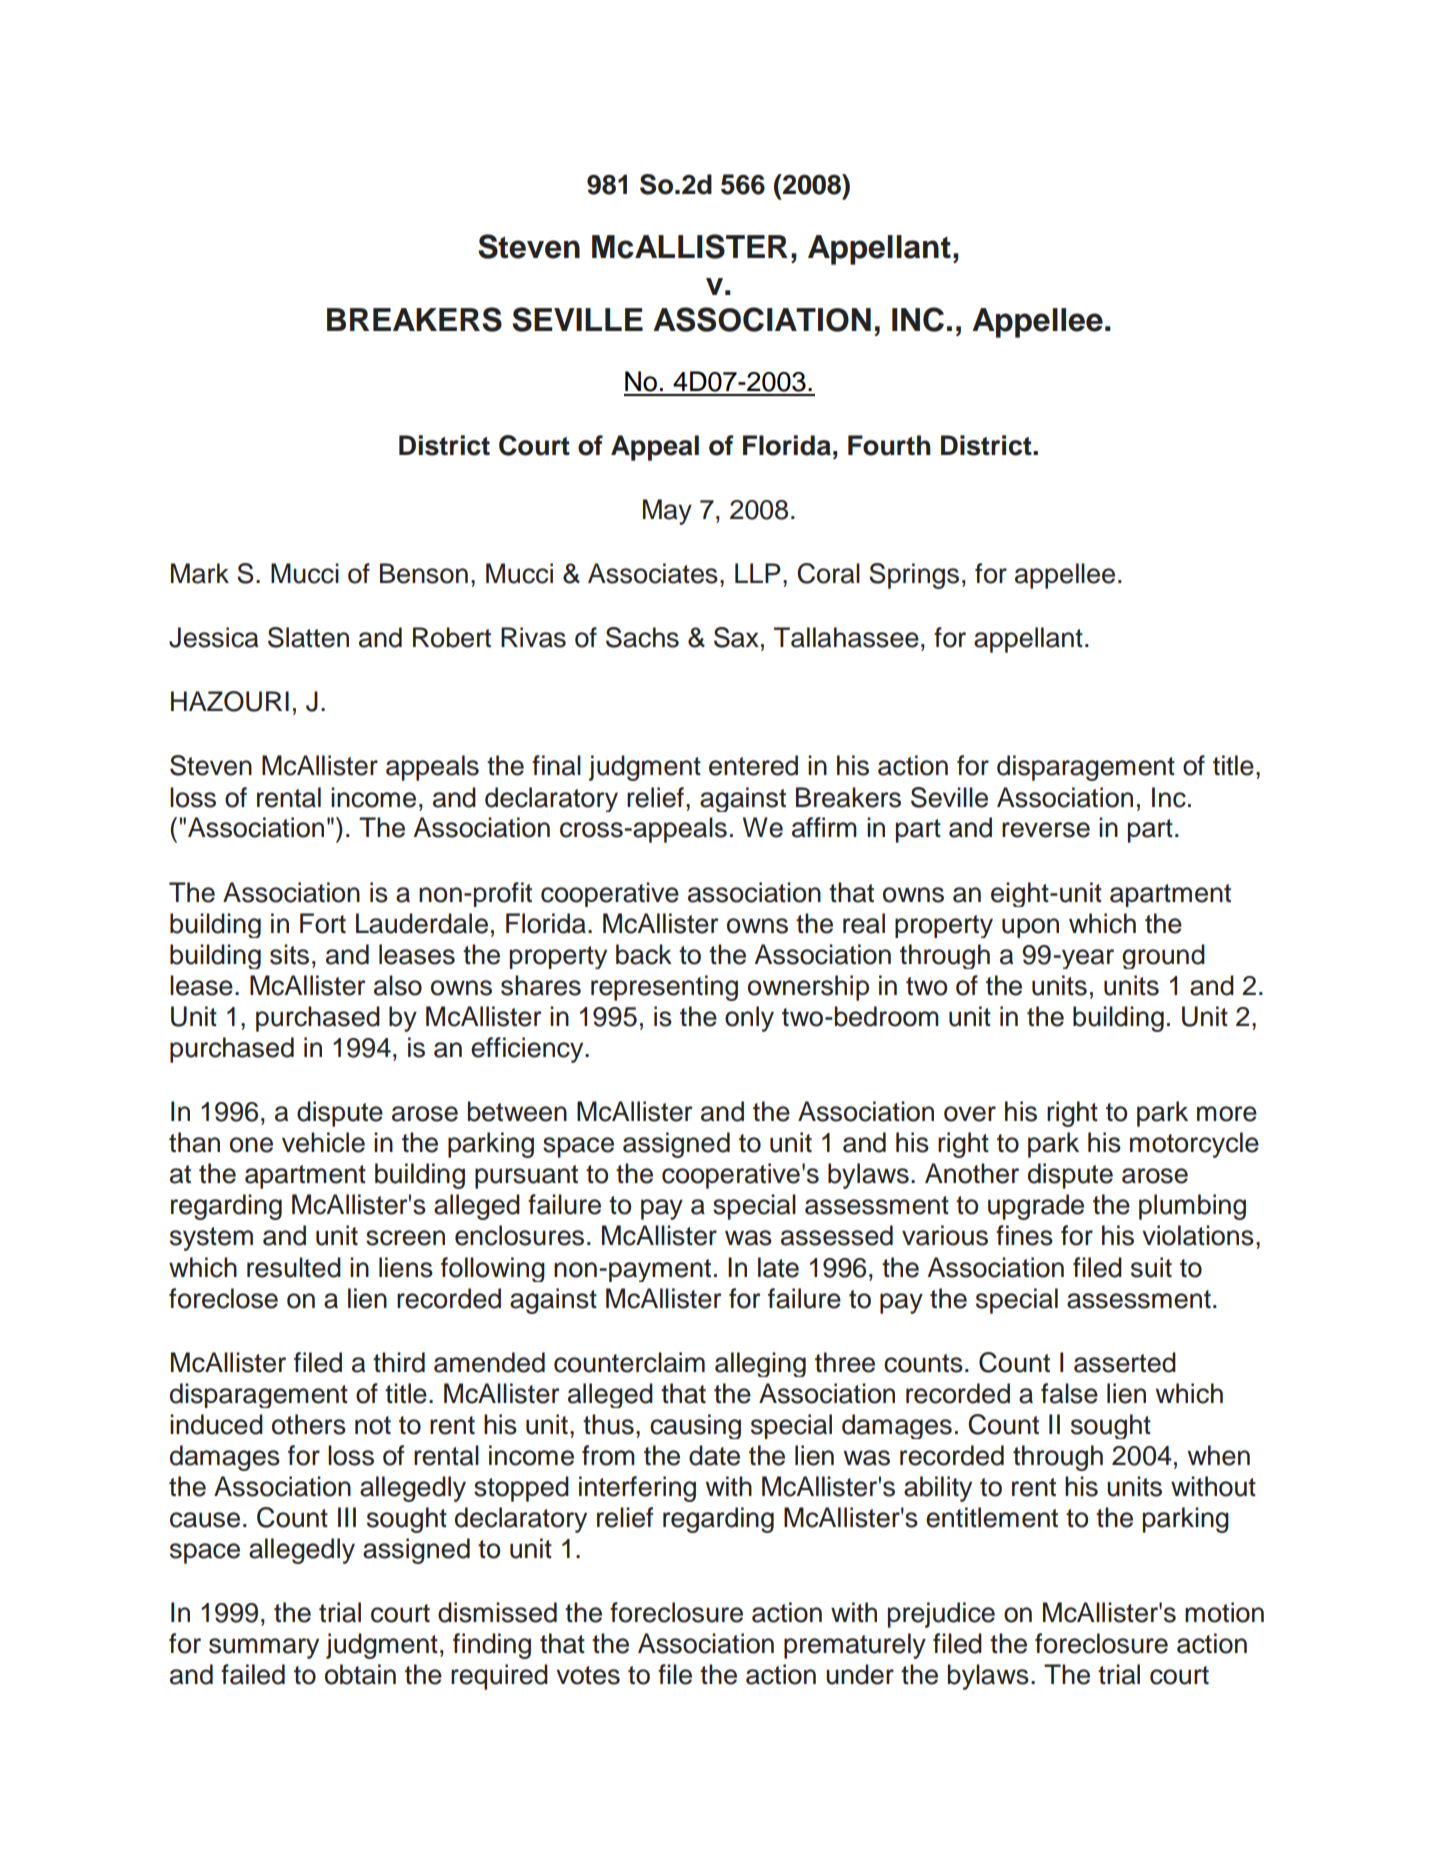 The height and width of the screenshot is (1862, 1438). I want to click on May, so click(667, 512).
